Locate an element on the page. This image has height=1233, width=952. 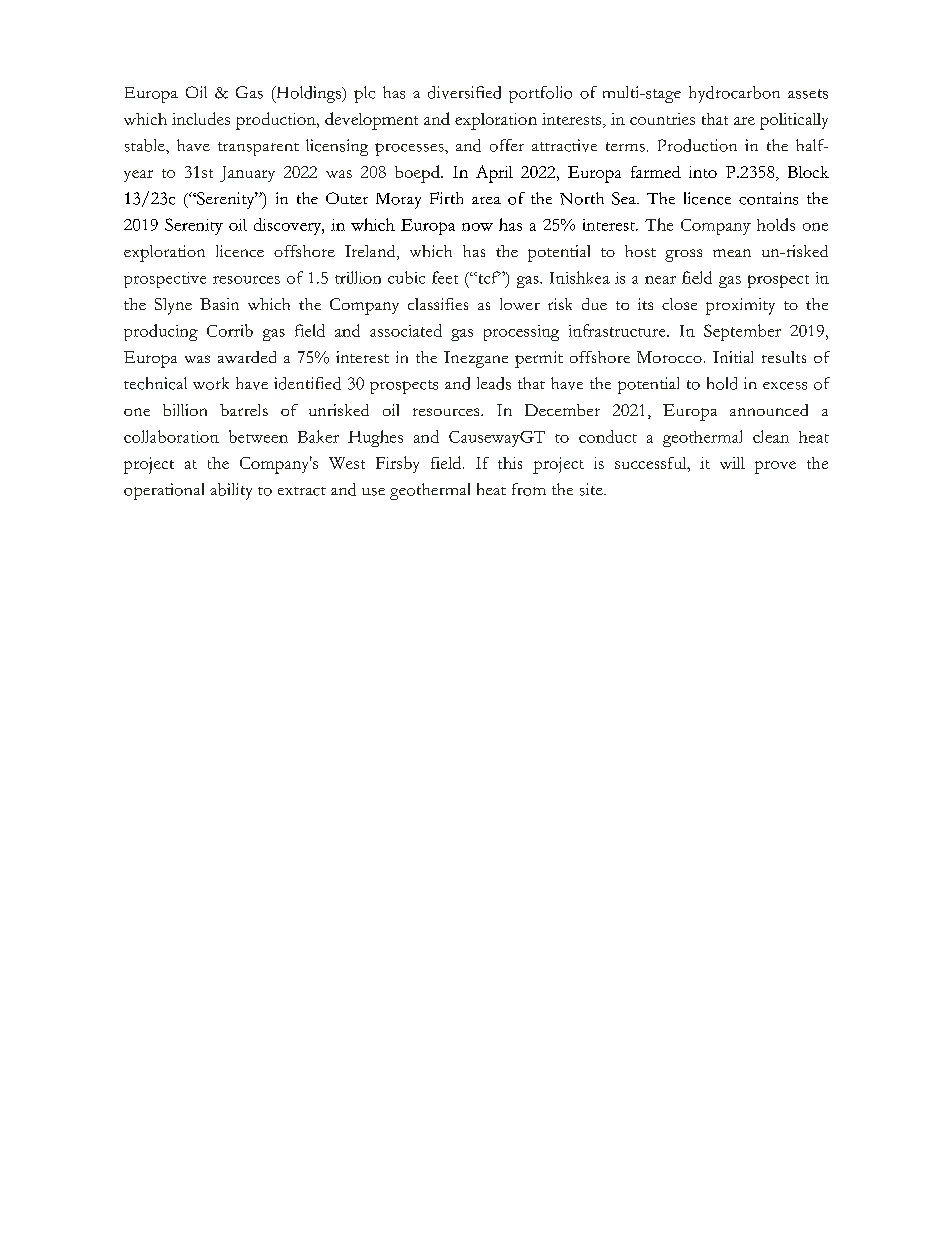
Basin is located at coordinates (219, 304).
